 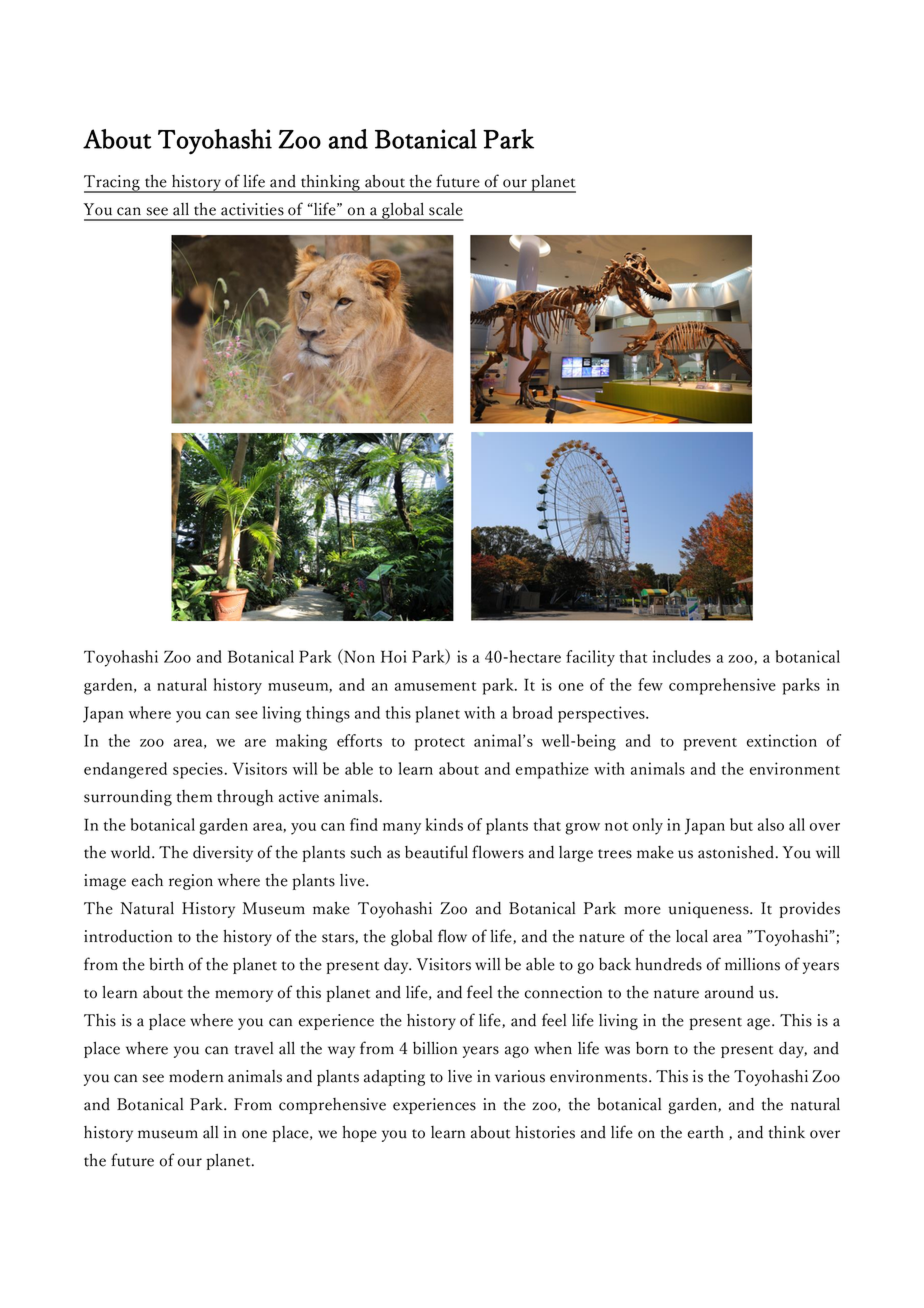 I want to click on activities, so click(x=252, y=209).
